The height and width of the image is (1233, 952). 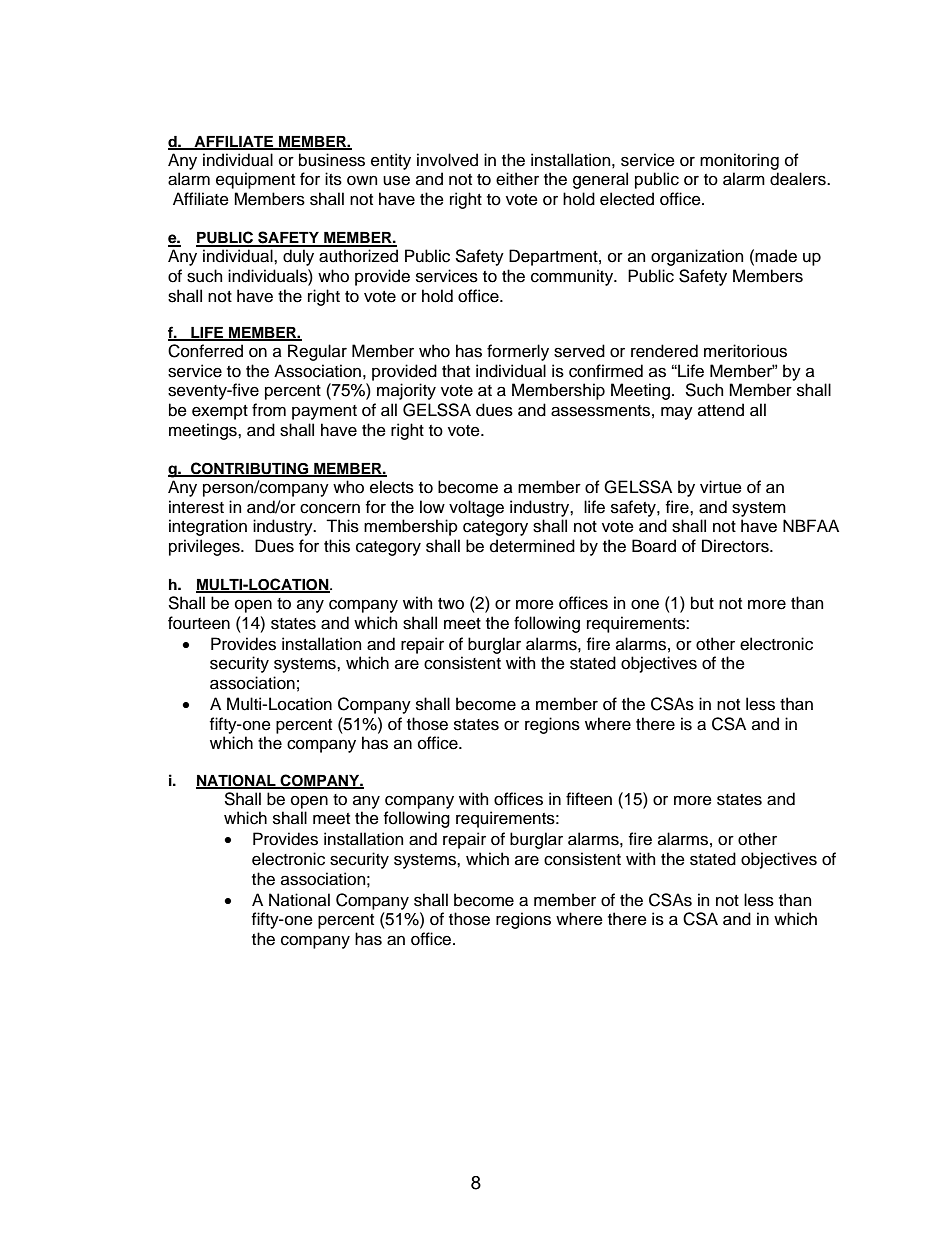 What do you see at coordinates (255, 180) in the image?
I see `equipment` at bounding box center [255, 180].
